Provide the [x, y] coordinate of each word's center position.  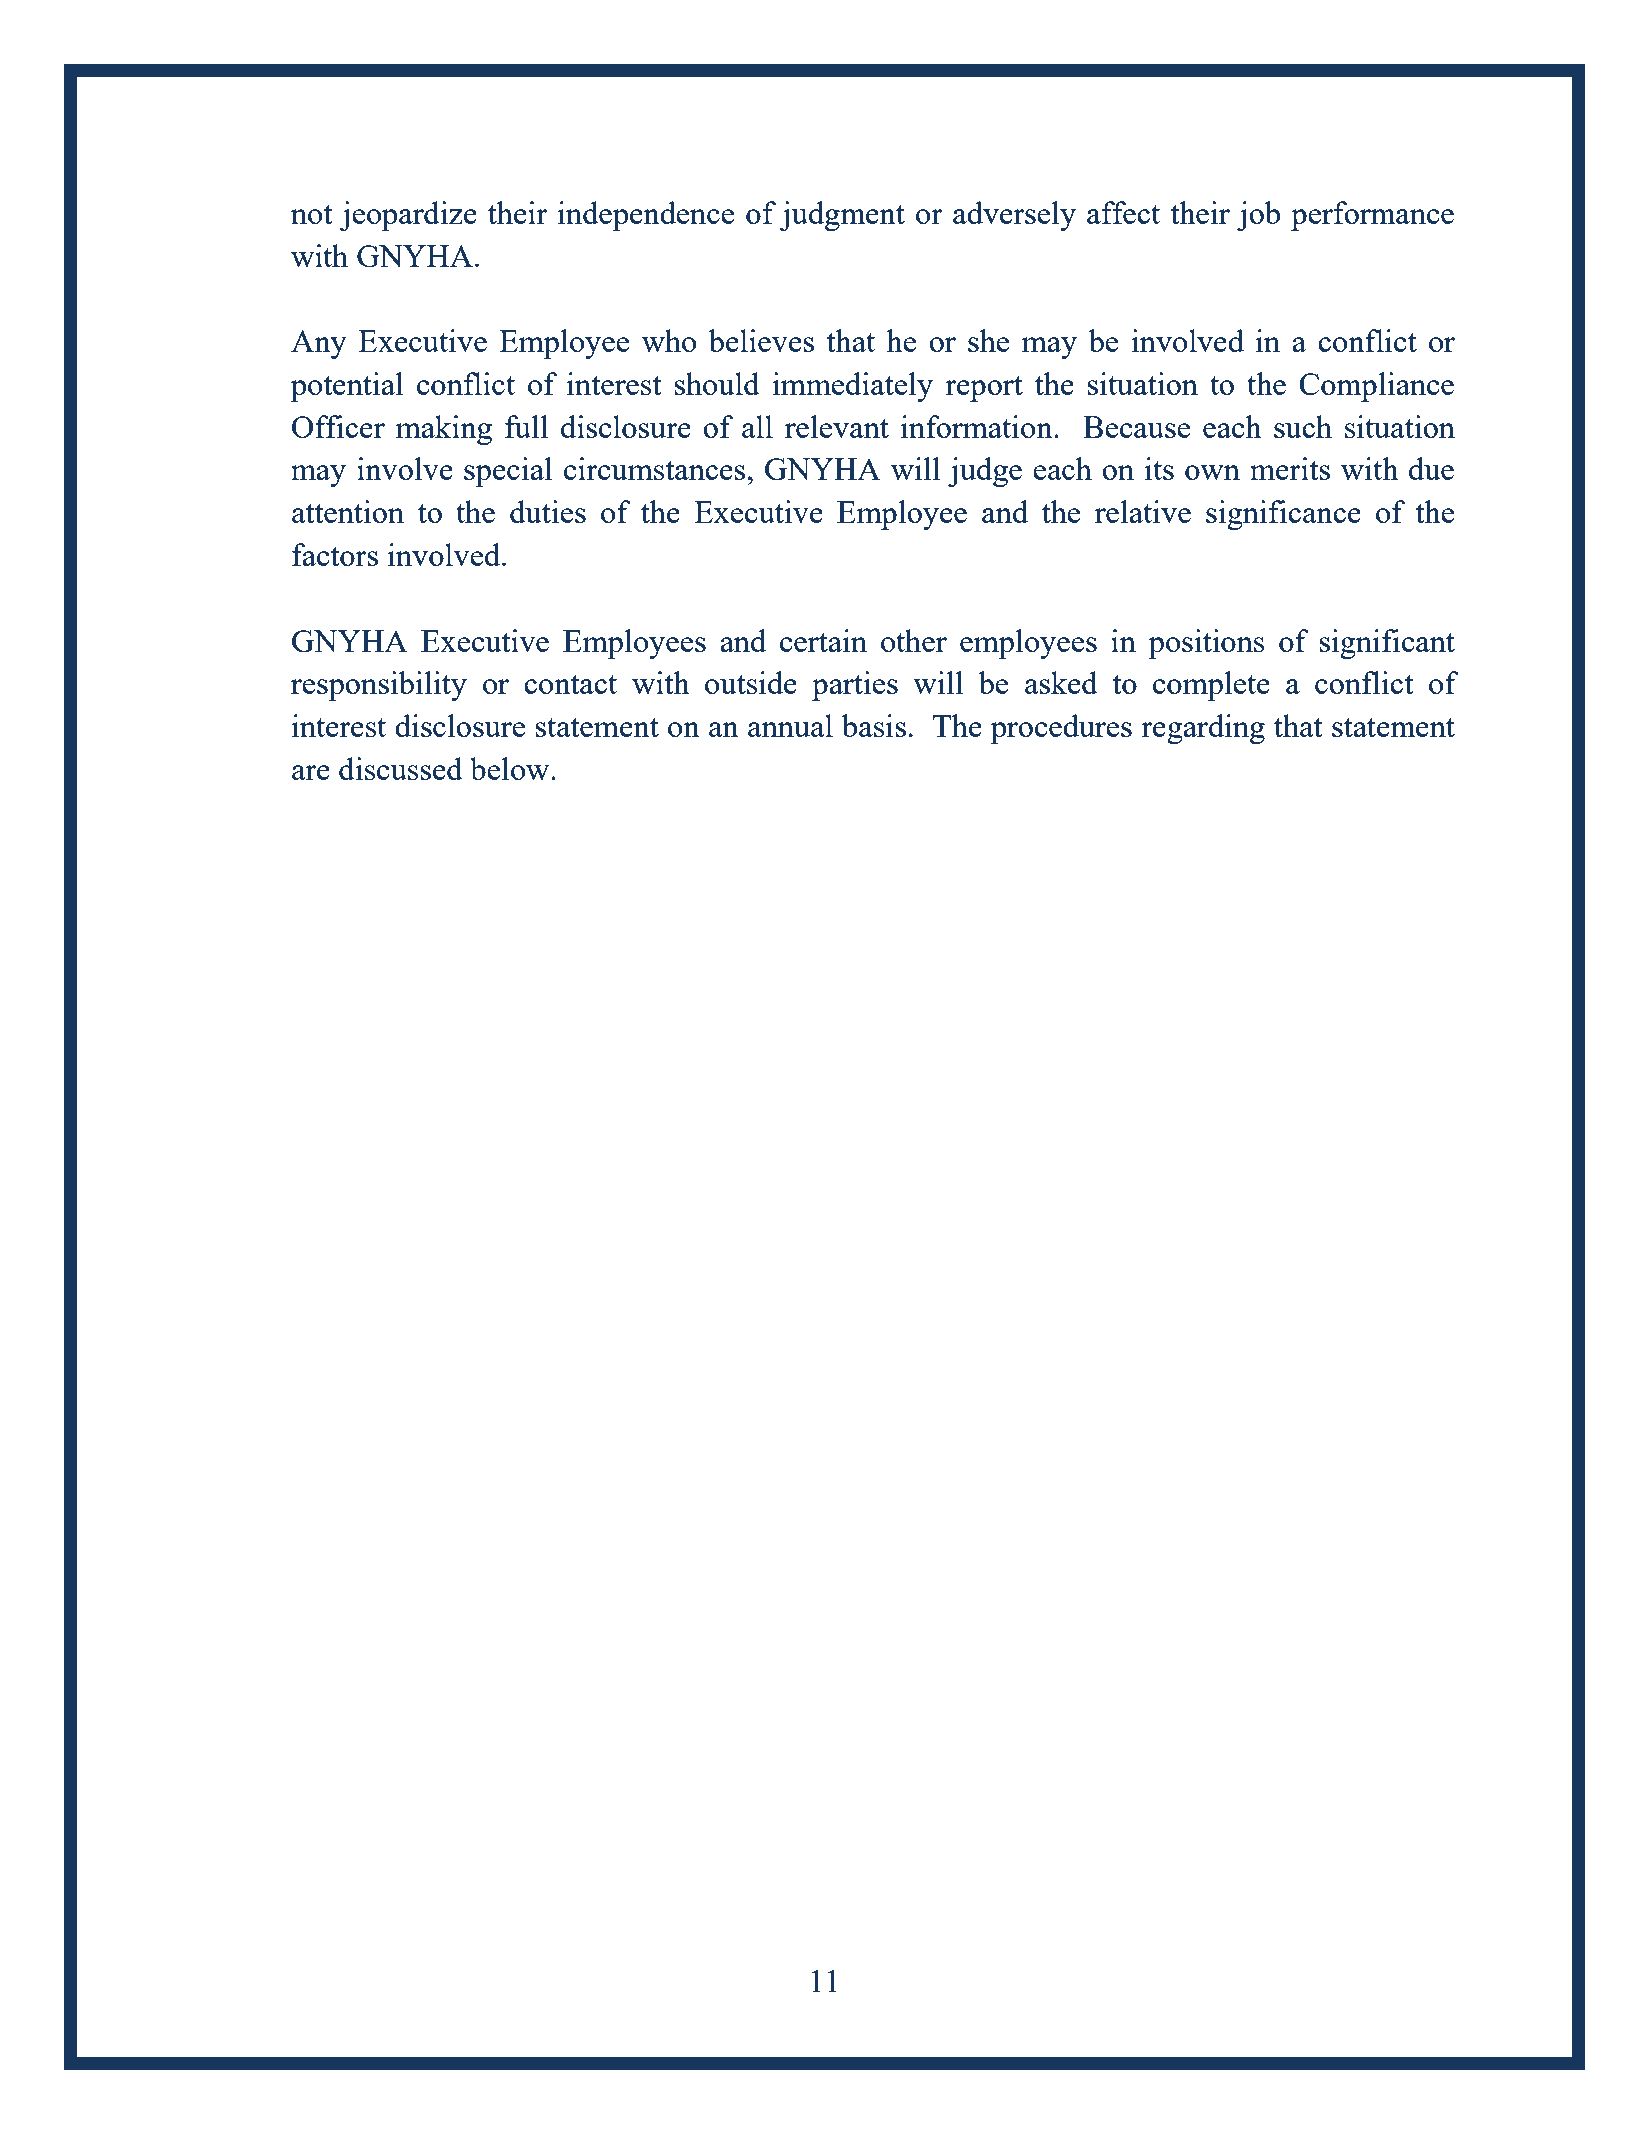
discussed [401, 768]
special [508, 472]
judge [985, 472]
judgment [842, 216]
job [1258, 216]
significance [1283, 515]
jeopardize [408, 216]
